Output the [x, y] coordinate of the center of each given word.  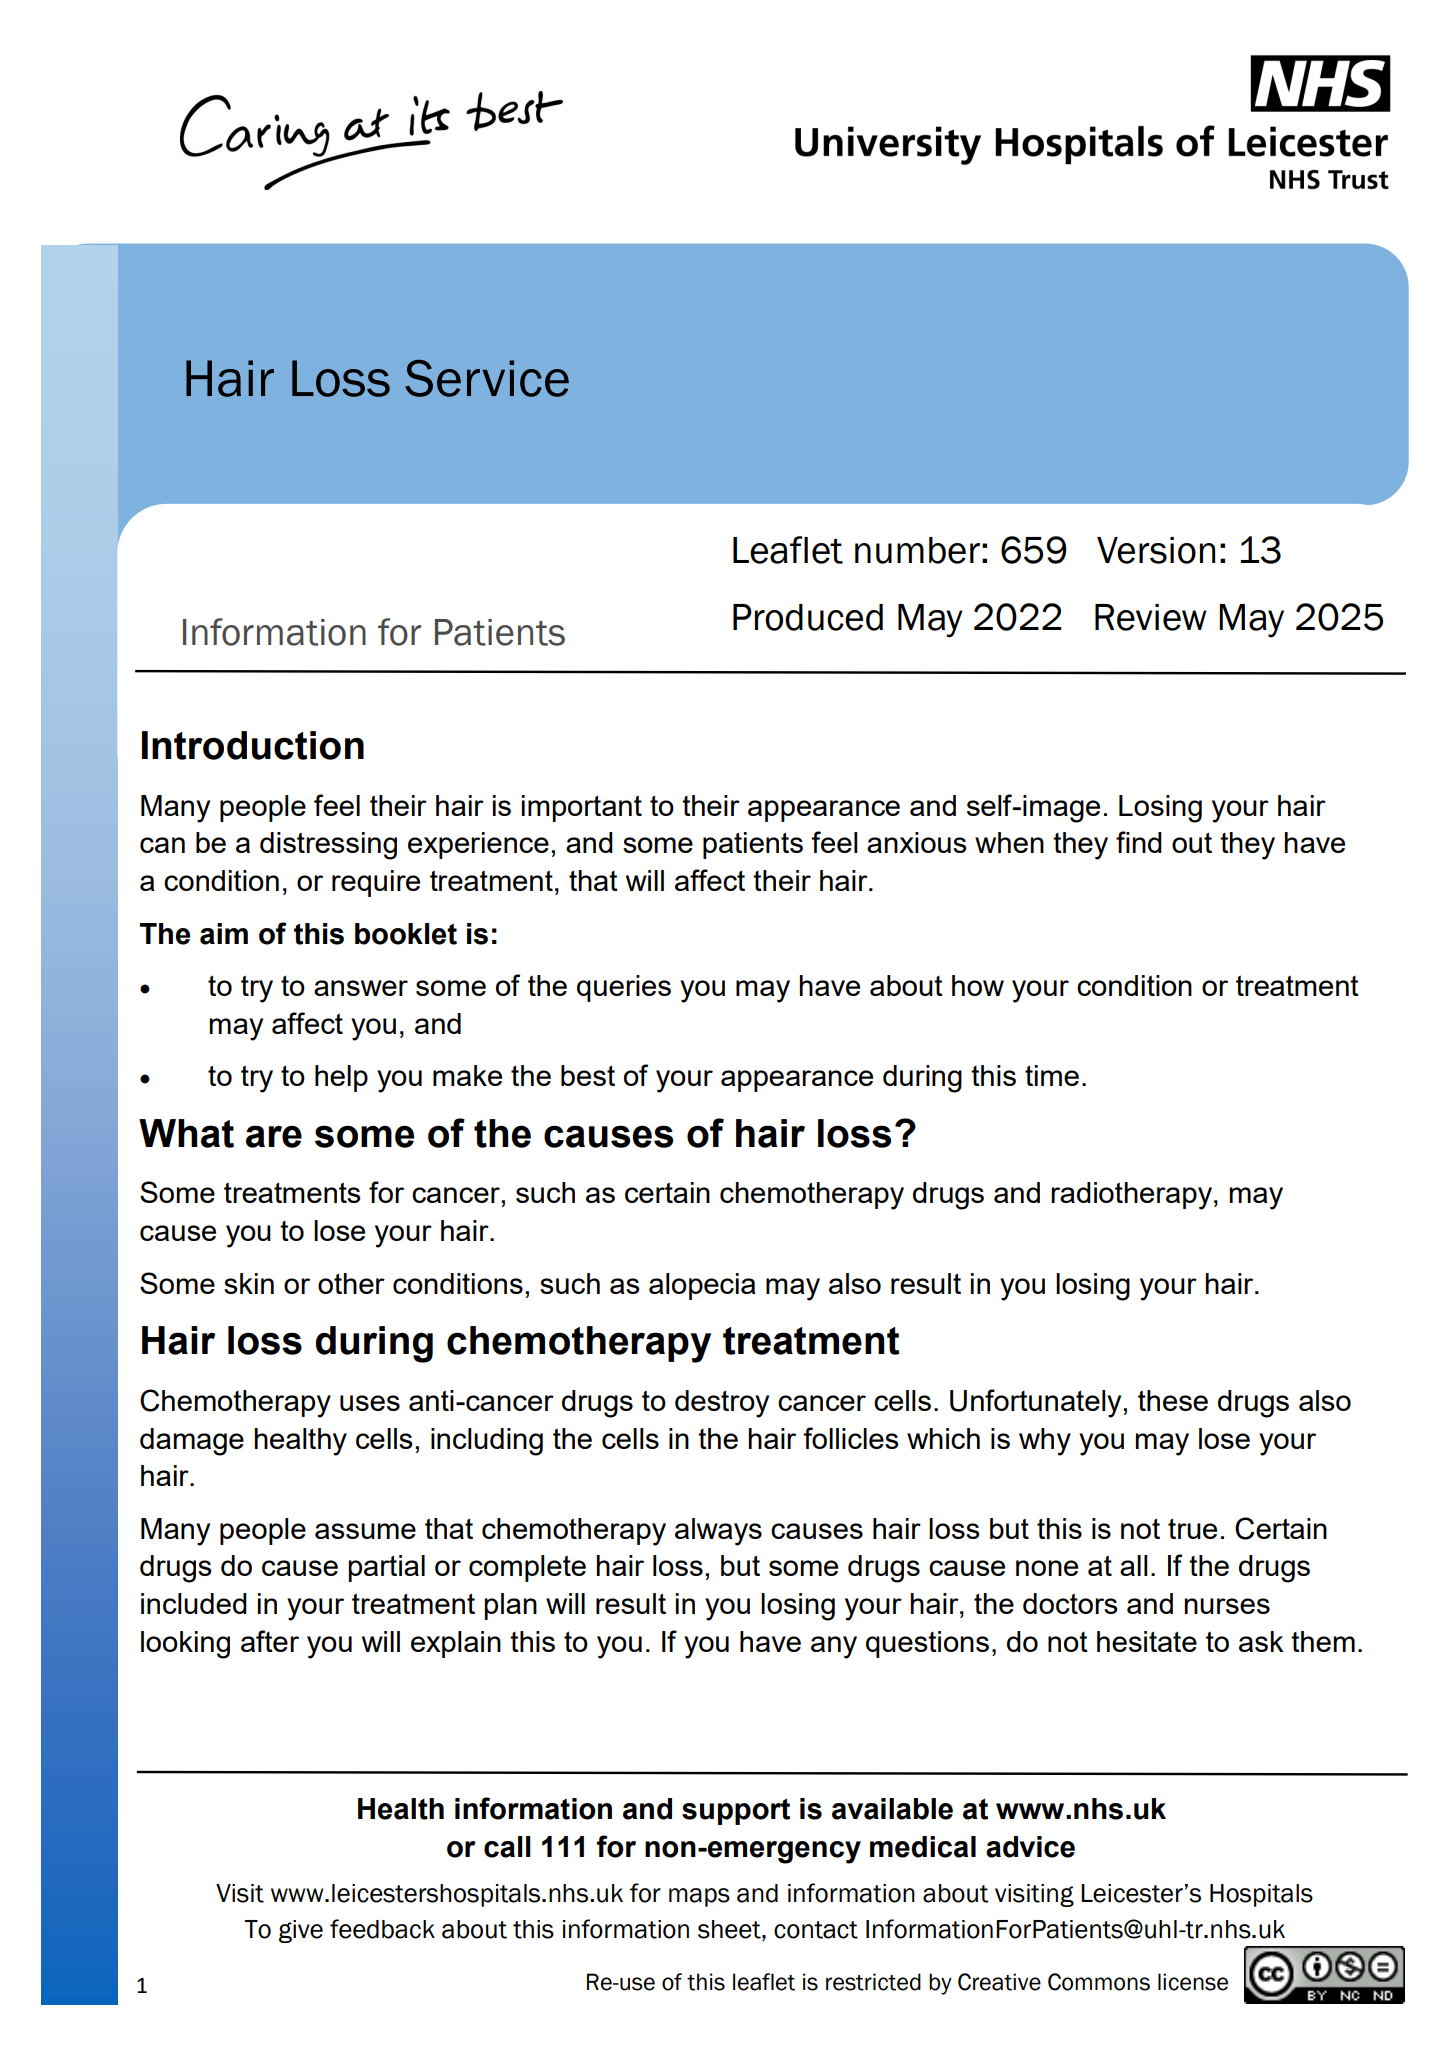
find [1139, 842]
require [376, 883]
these [1173, 1400]
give [301, 1931]
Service [487, 378]
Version [1156, 550]
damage [192, 1442]
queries [624, 988]
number [917, 550]
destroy [722, 1404]
